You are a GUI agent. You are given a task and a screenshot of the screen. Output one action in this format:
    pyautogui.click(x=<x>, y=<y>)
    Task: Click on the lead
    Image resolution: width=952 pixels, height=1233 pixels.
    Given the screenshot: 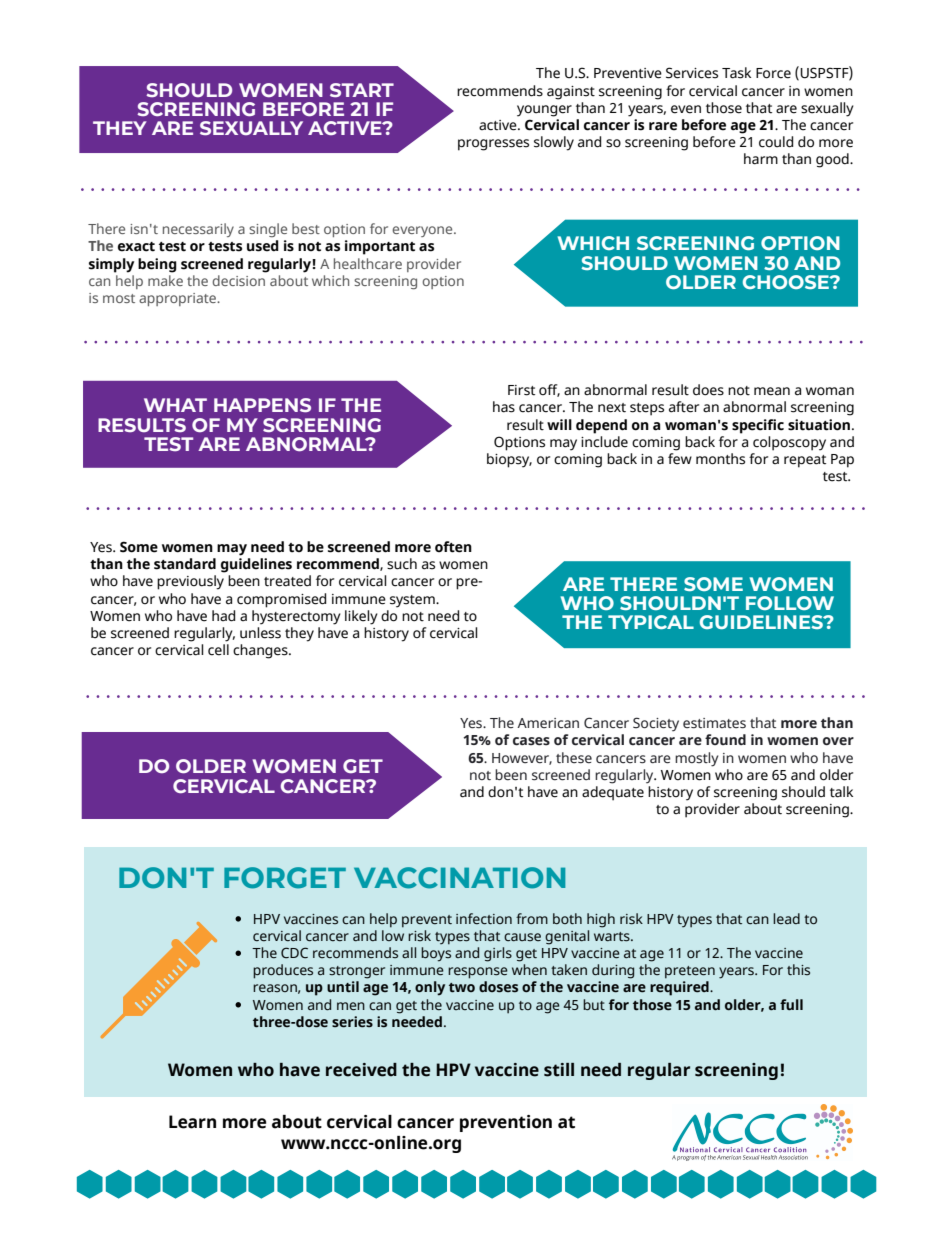 What is the action you would take?
    pyautogui.click(x=786, y=919)
